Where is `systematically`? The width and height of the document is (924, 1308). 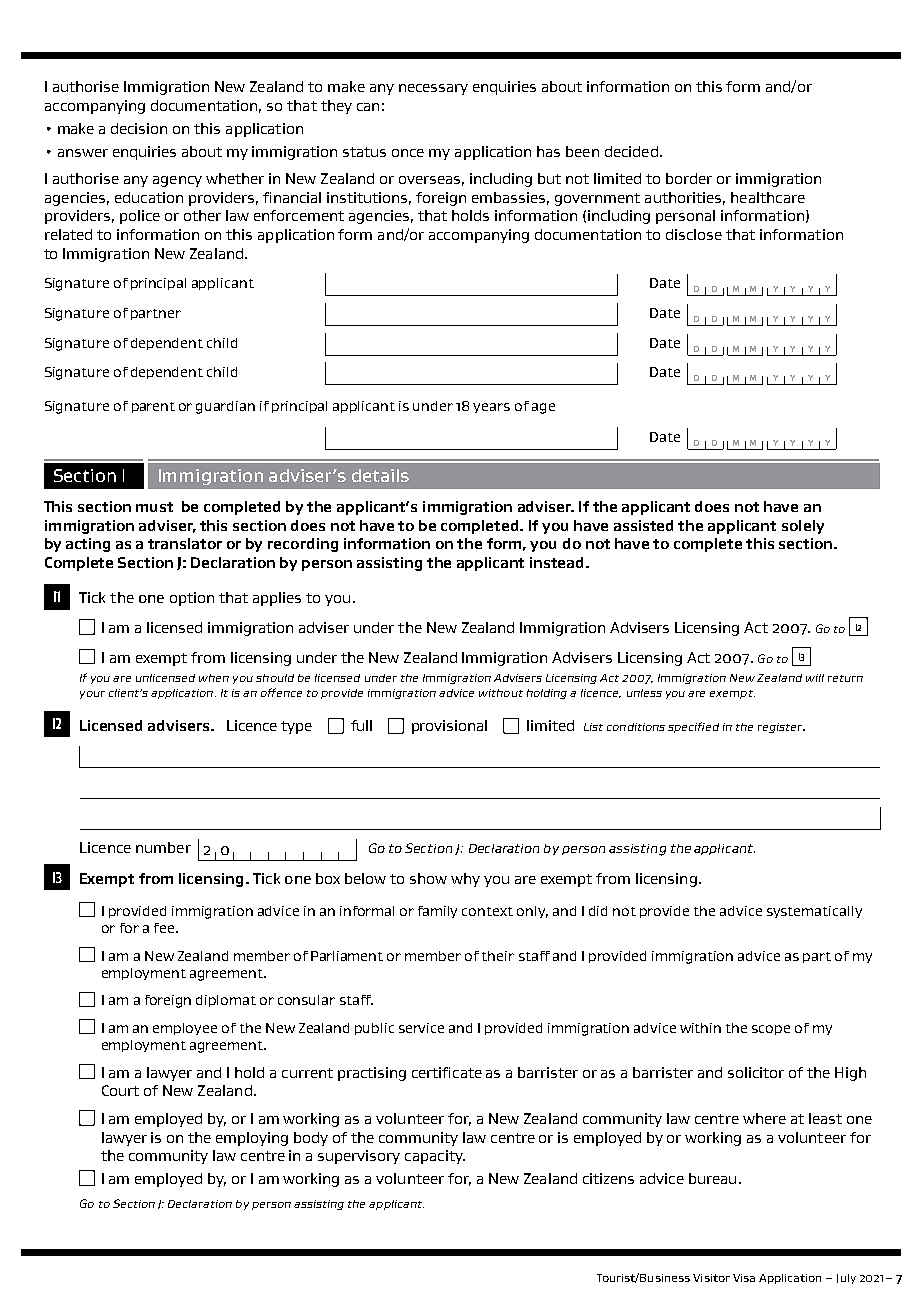
systematically is located at coordinates (814, 912).
